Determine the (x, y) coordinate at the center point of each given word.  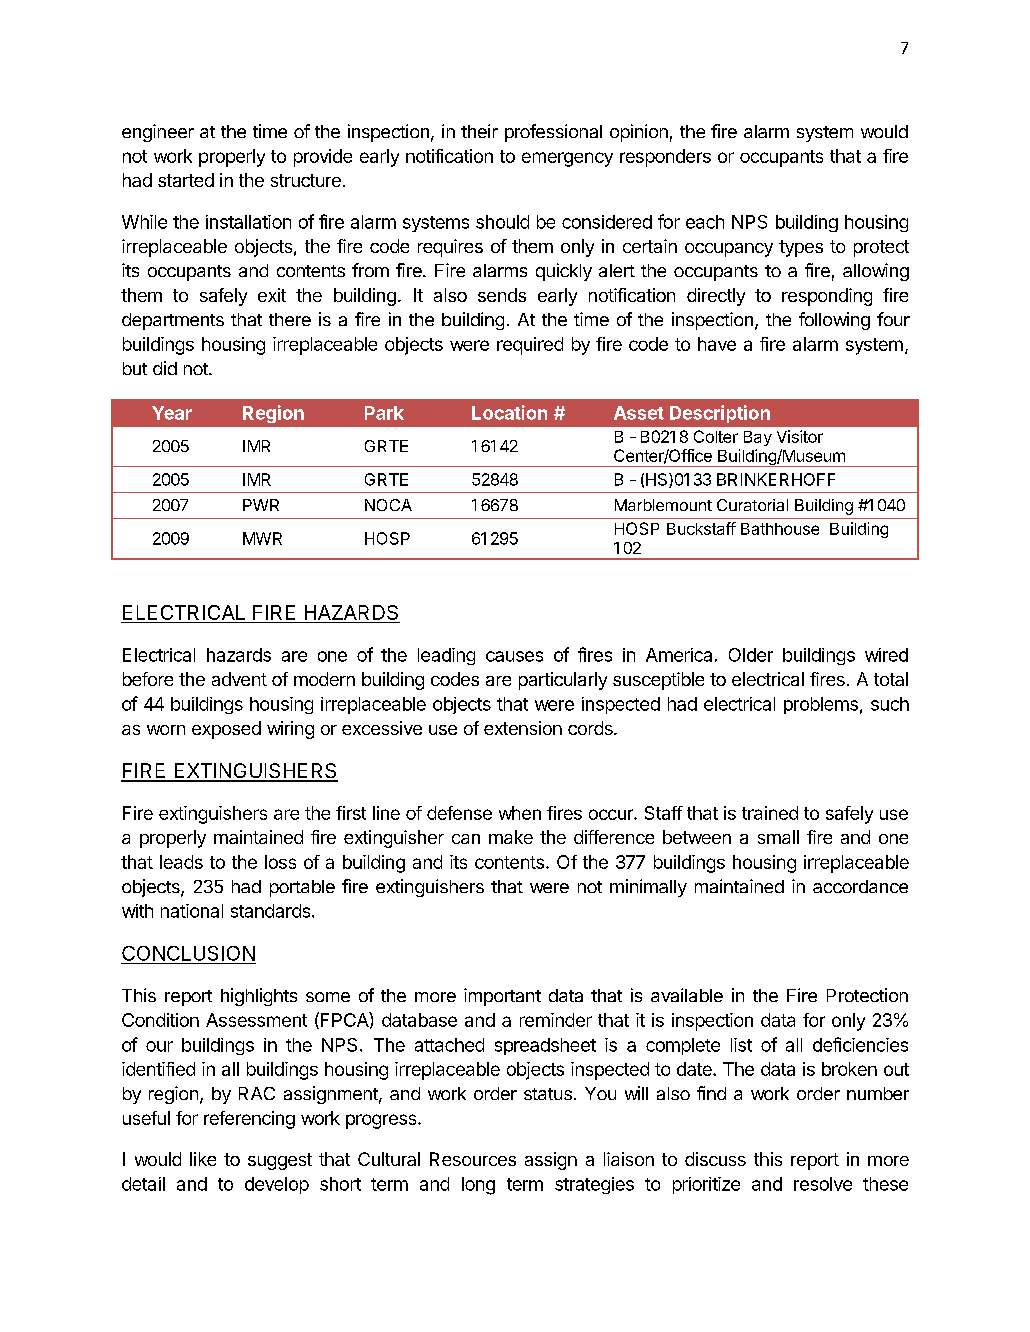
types (801, 248)
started (186, 180)
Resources (473, 1159)
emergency (567, 159)
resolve (823, 1184)
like (203, 1159)
